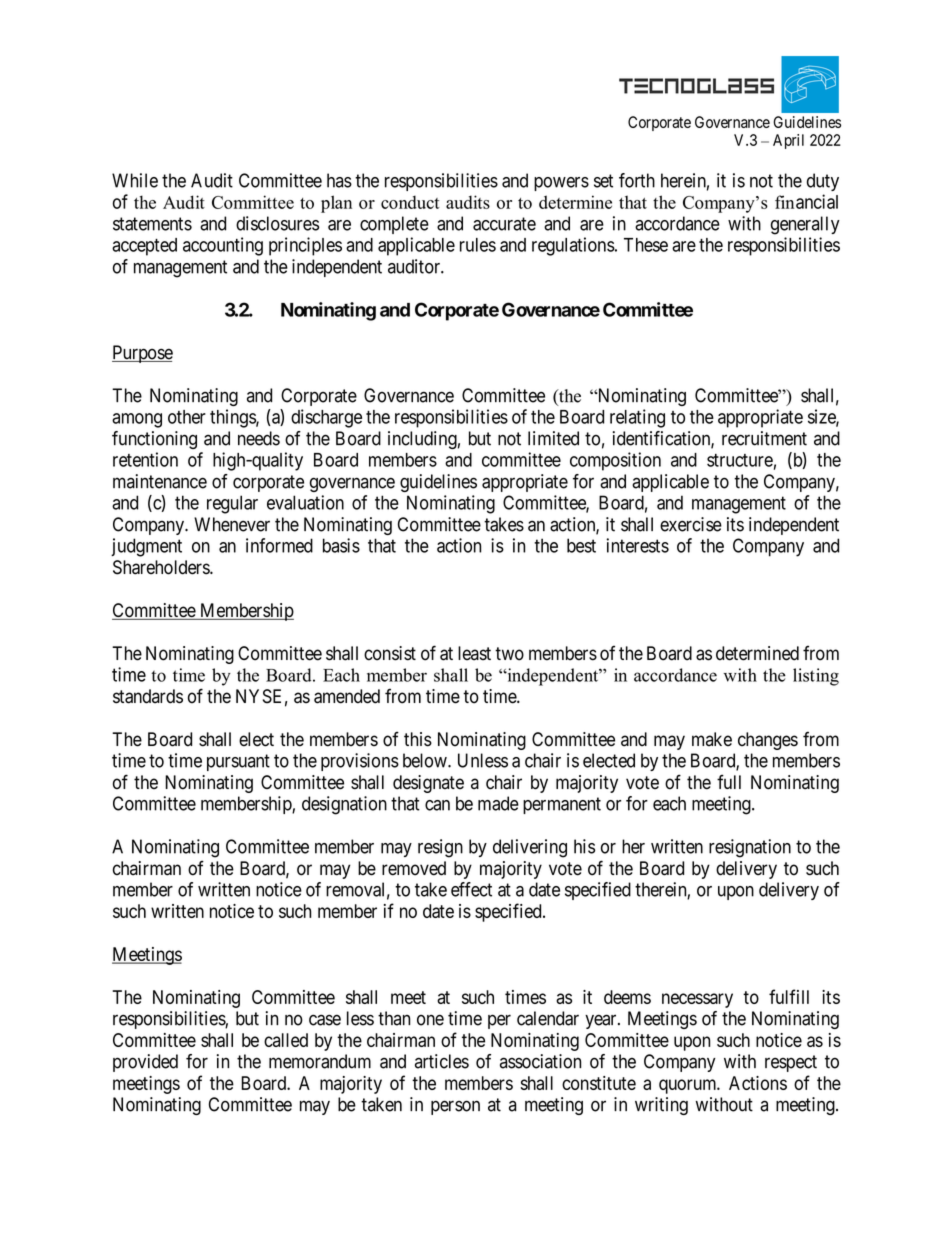 Image resolution: width=952 pixels, height=1233 pixels. What do you see at coordinates (474, 653) in the image?
I see `least` at bounding box center [474, 653].
